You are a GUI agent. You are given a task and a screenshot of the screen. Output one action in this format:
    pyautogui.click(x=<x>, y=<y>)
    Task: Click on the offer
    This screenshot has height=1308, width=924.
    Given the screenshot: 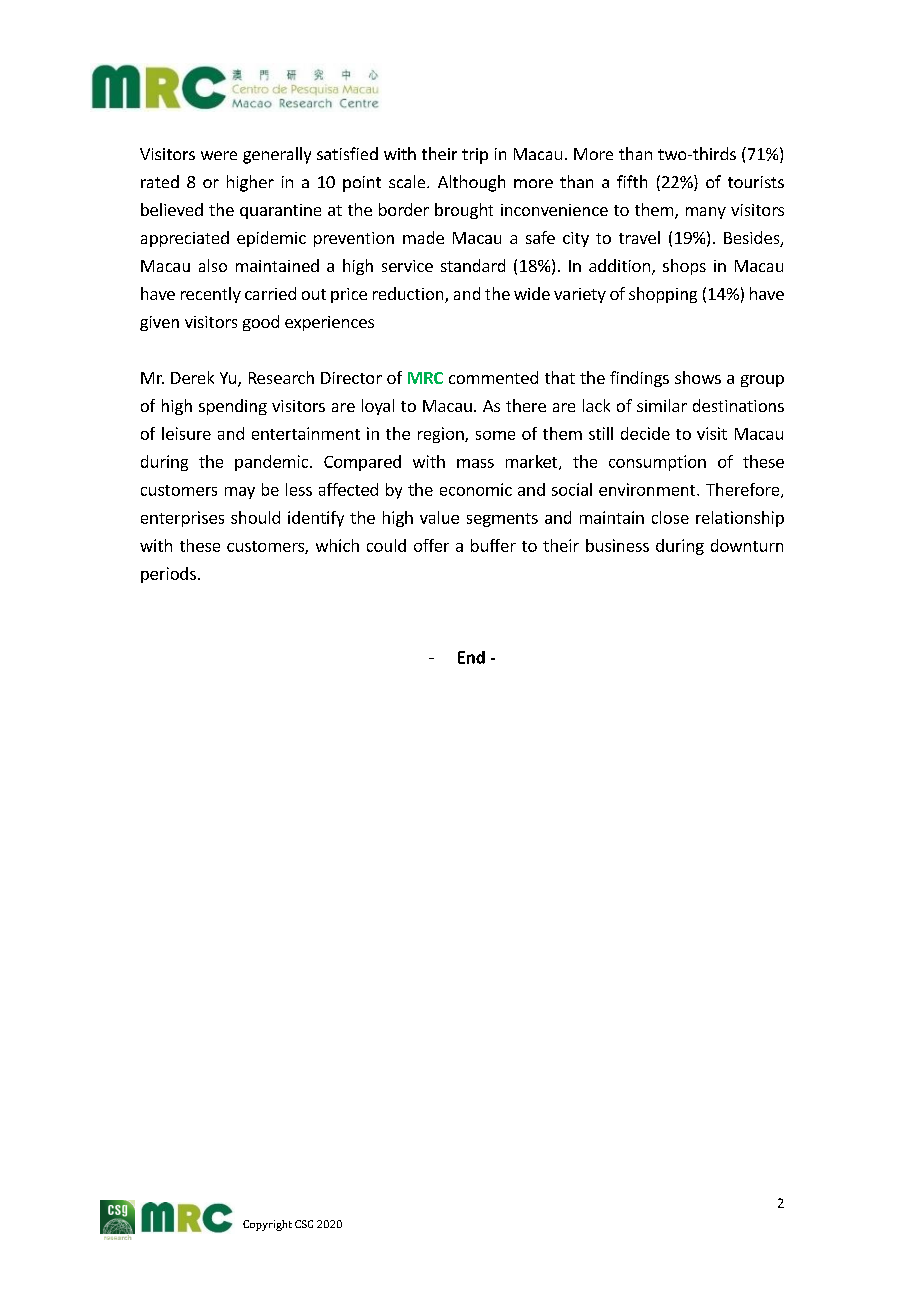 What is the action you would take?
    pyautogui.click(x=431, y=545)
